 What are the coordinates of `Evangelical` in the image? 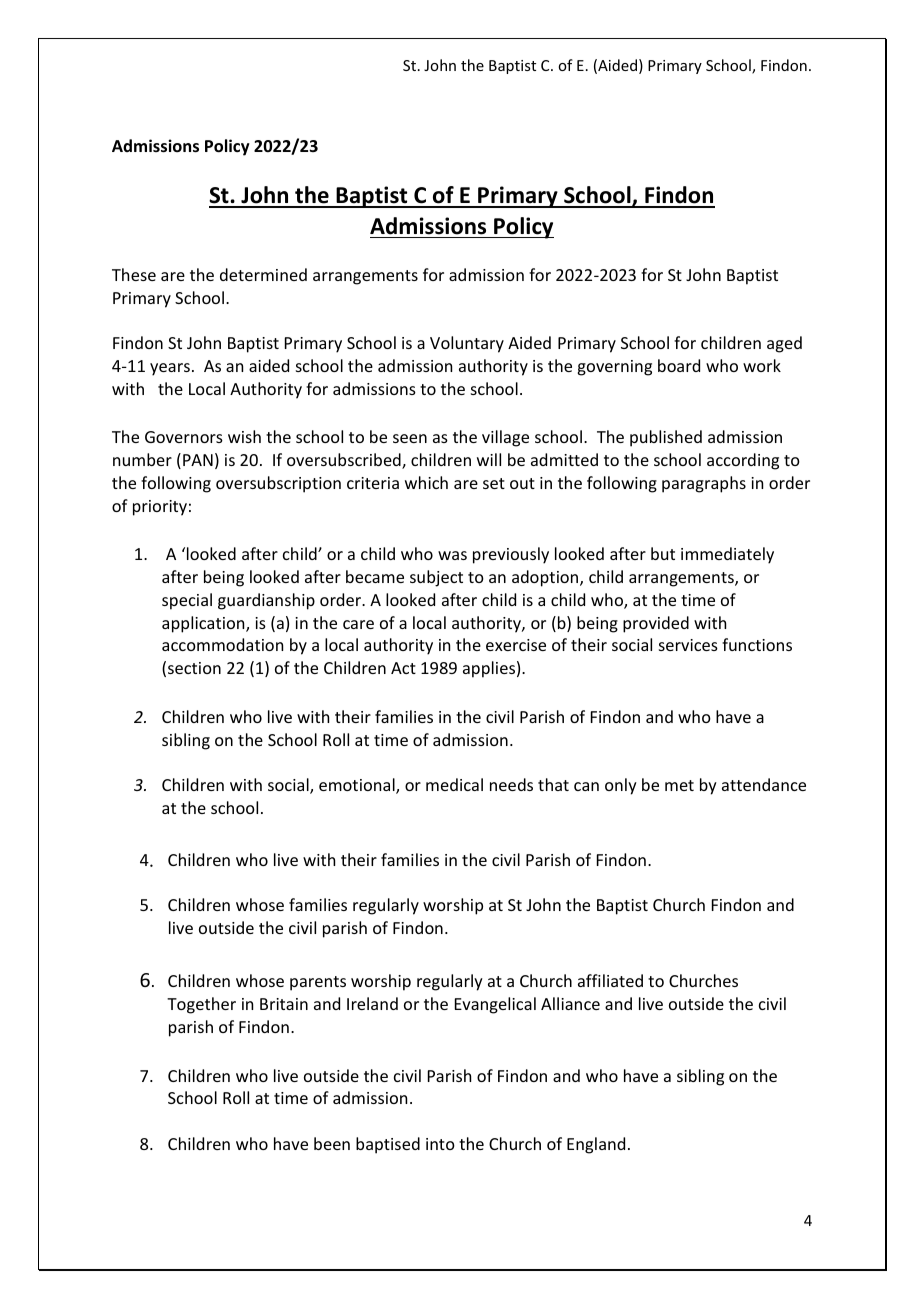 It's located at (495, 1005).
